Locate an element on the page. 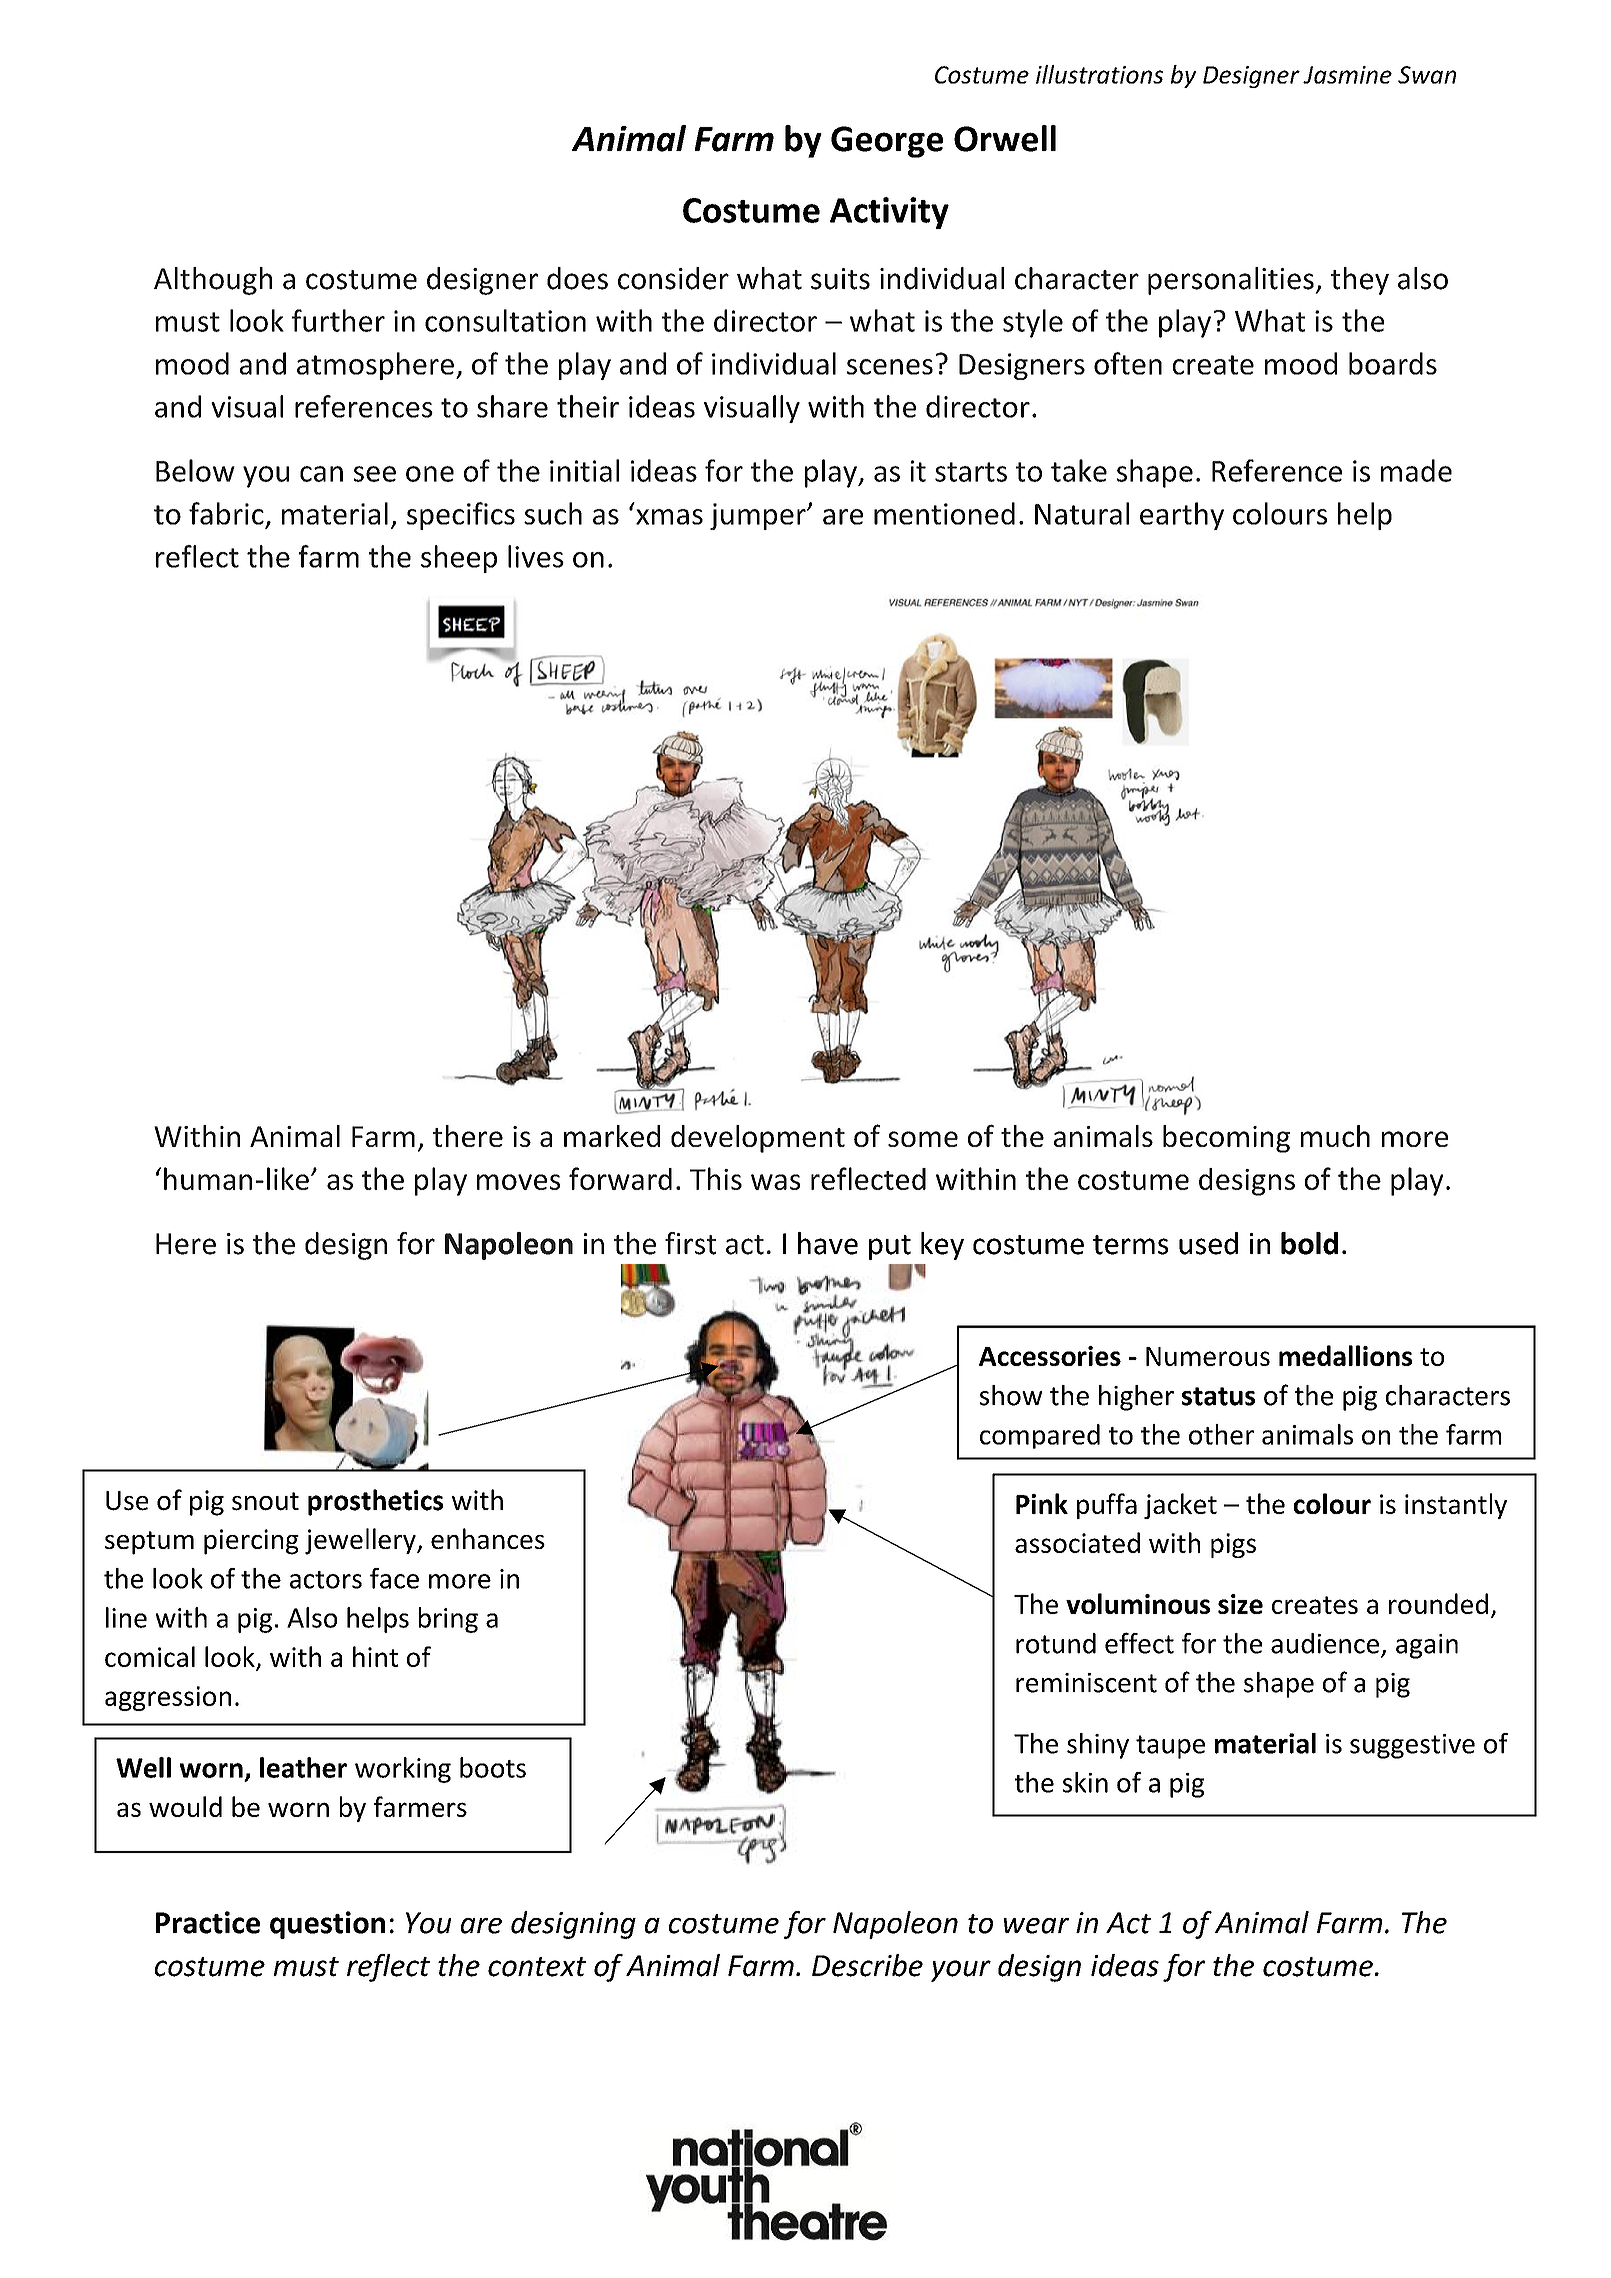 The width and height of the image is (1611, 2278). Swan is located at coordinates (1427, 75).
